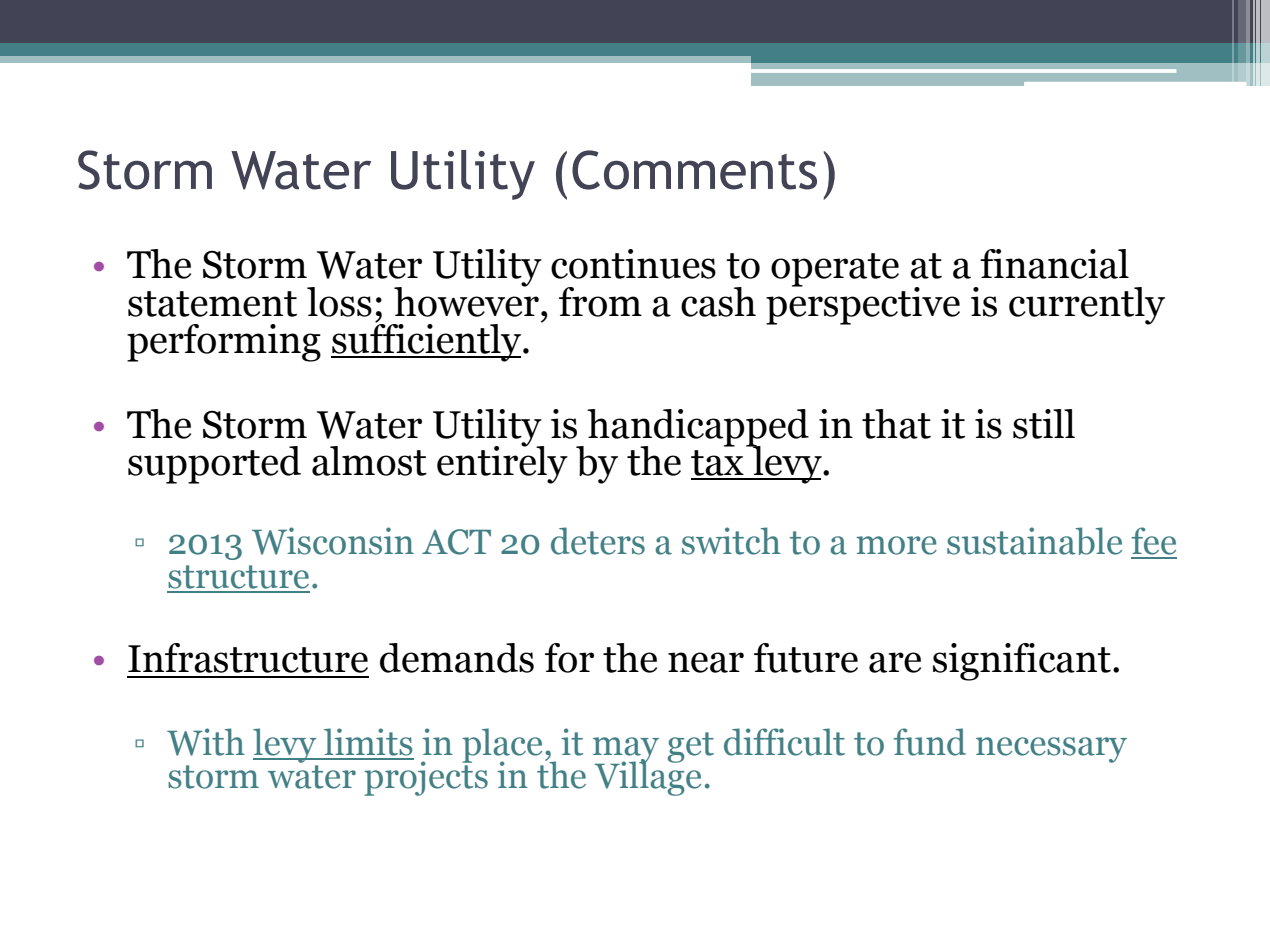 This page has width=1270, height=952. I want to click on With, so click(206, 742).
